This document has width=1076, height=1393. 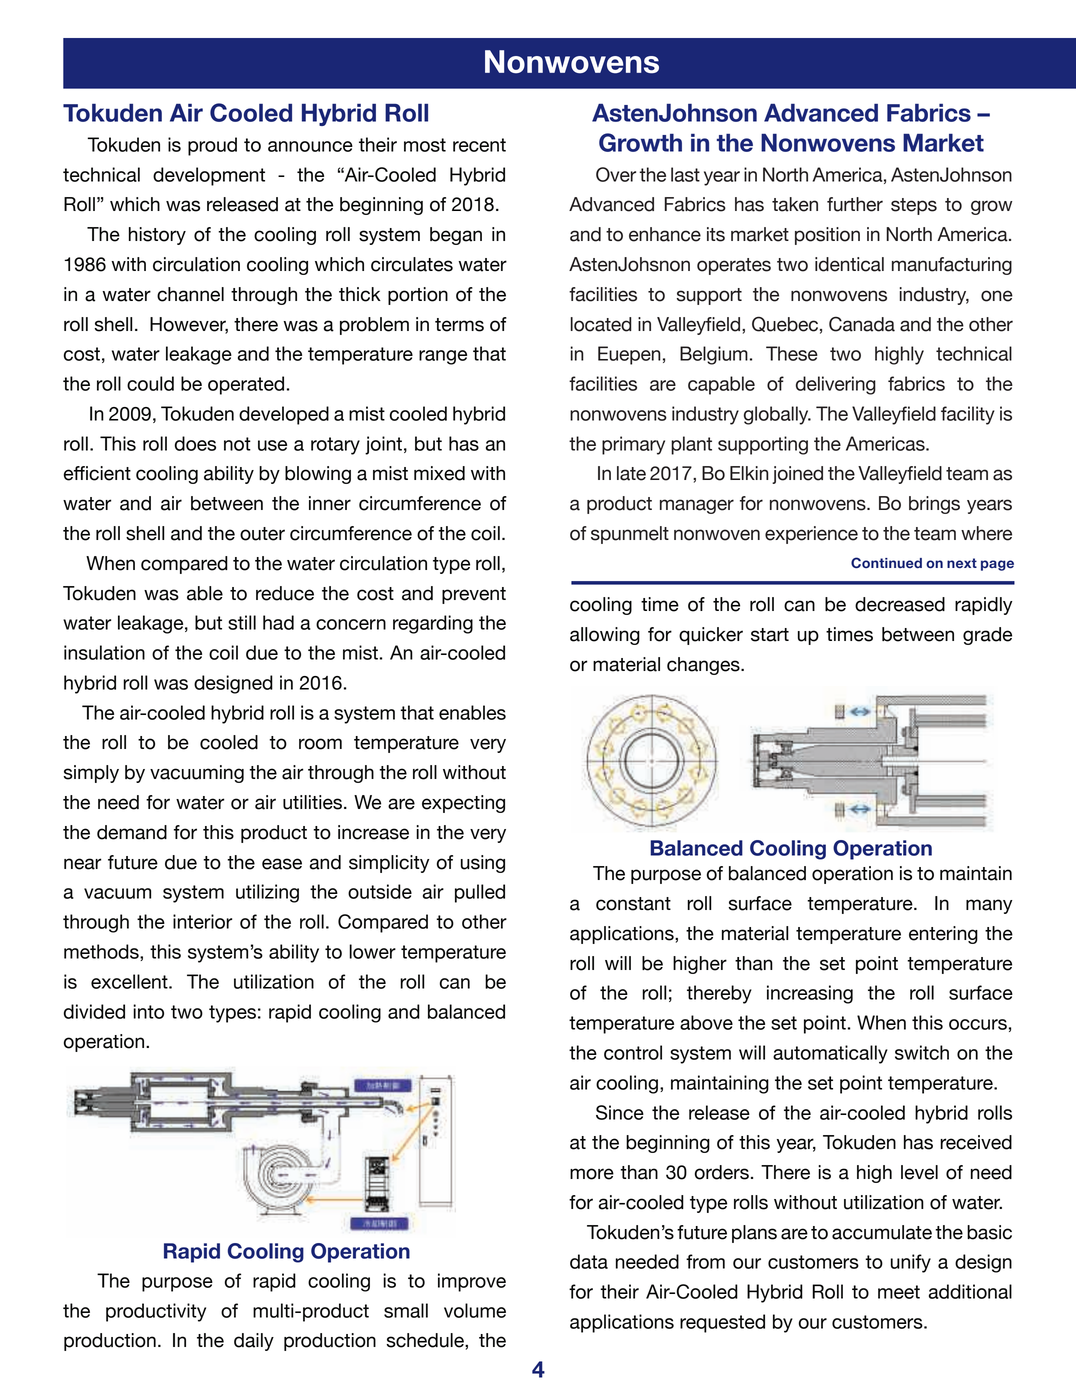 What do you see at coordinates (943, 935) in the document?
I see `entering` at bounding box center [943, 935].
